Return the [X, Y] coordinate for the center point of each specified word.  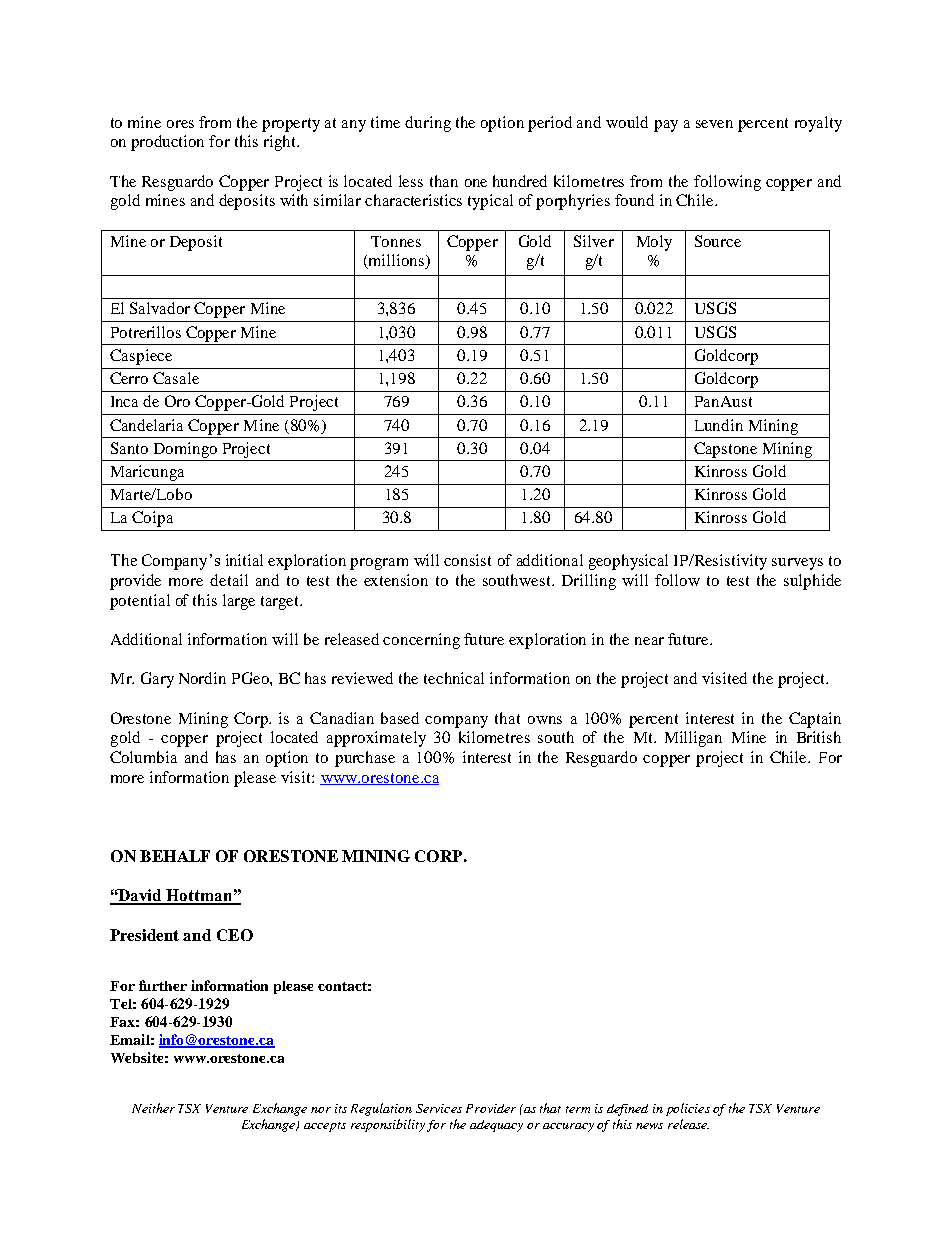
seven [714, 124]
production [167, 143]
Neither [153, 1108]
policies [688, 1109]
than [444, 181]
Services [439, 1108]
